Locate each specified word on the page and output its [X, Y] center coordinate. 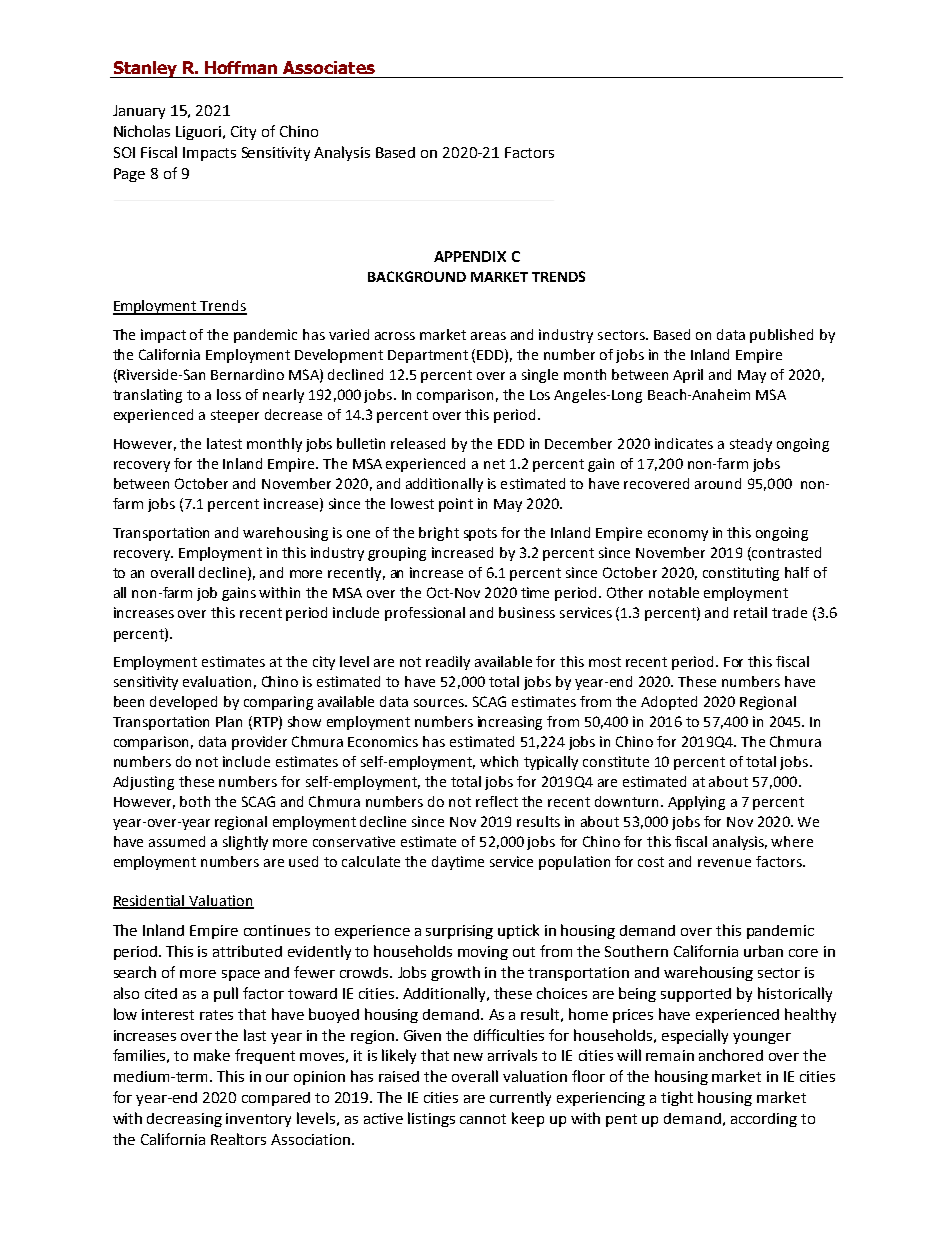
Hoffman [241, 67]
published [781, 336]
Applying [696, 803]
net [494, 464]
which [499, 761]
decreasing [184, 1120]
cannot [483, 1119]
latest [224, 443]
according [764, 1120]
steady [751, 445]
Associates [329, 67]
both [195, 801]
